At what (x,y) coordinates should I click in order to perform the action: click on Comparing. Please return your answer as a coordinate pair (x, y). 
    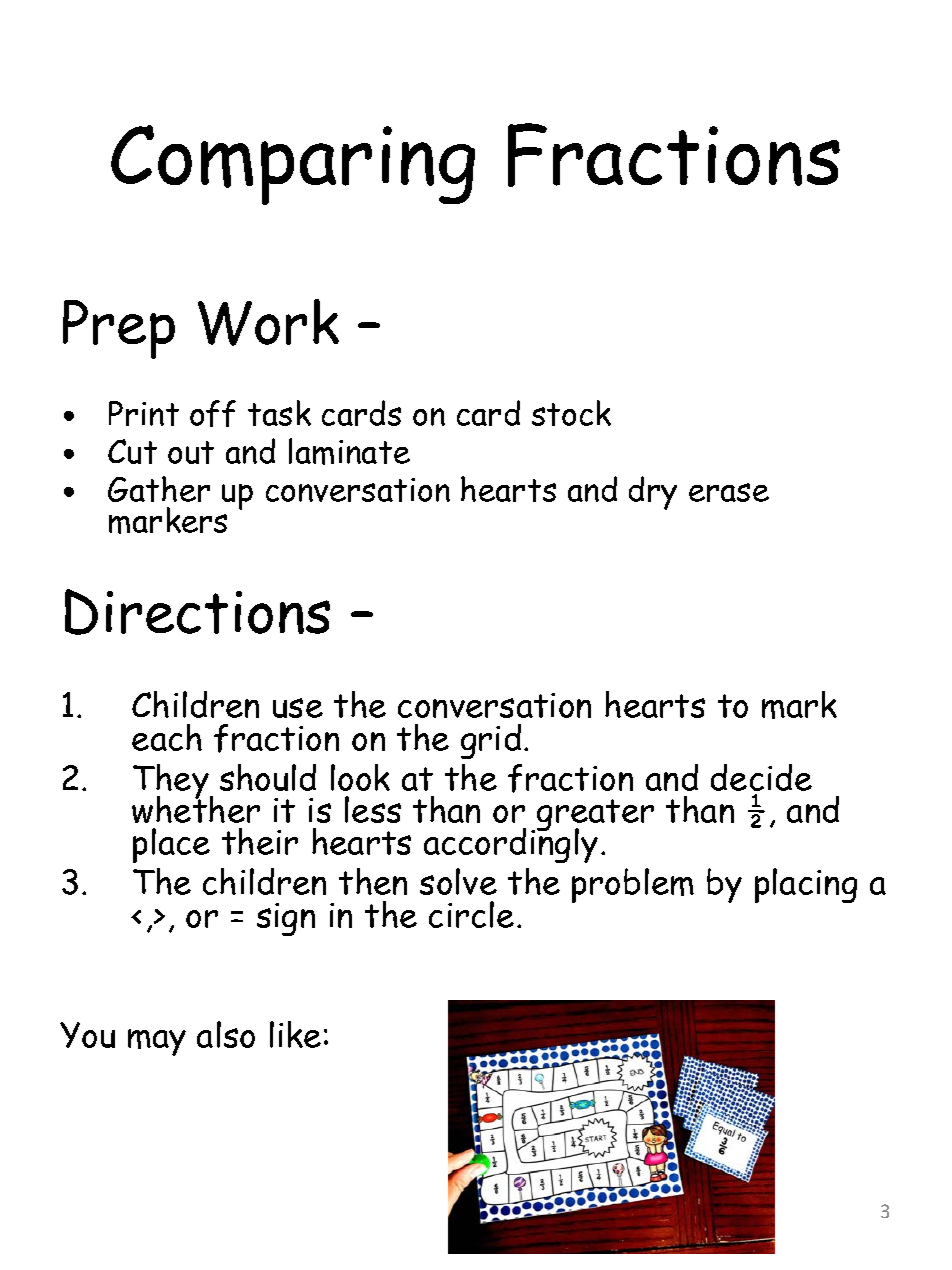
    Looking at the image, I should click on (293, 165).
